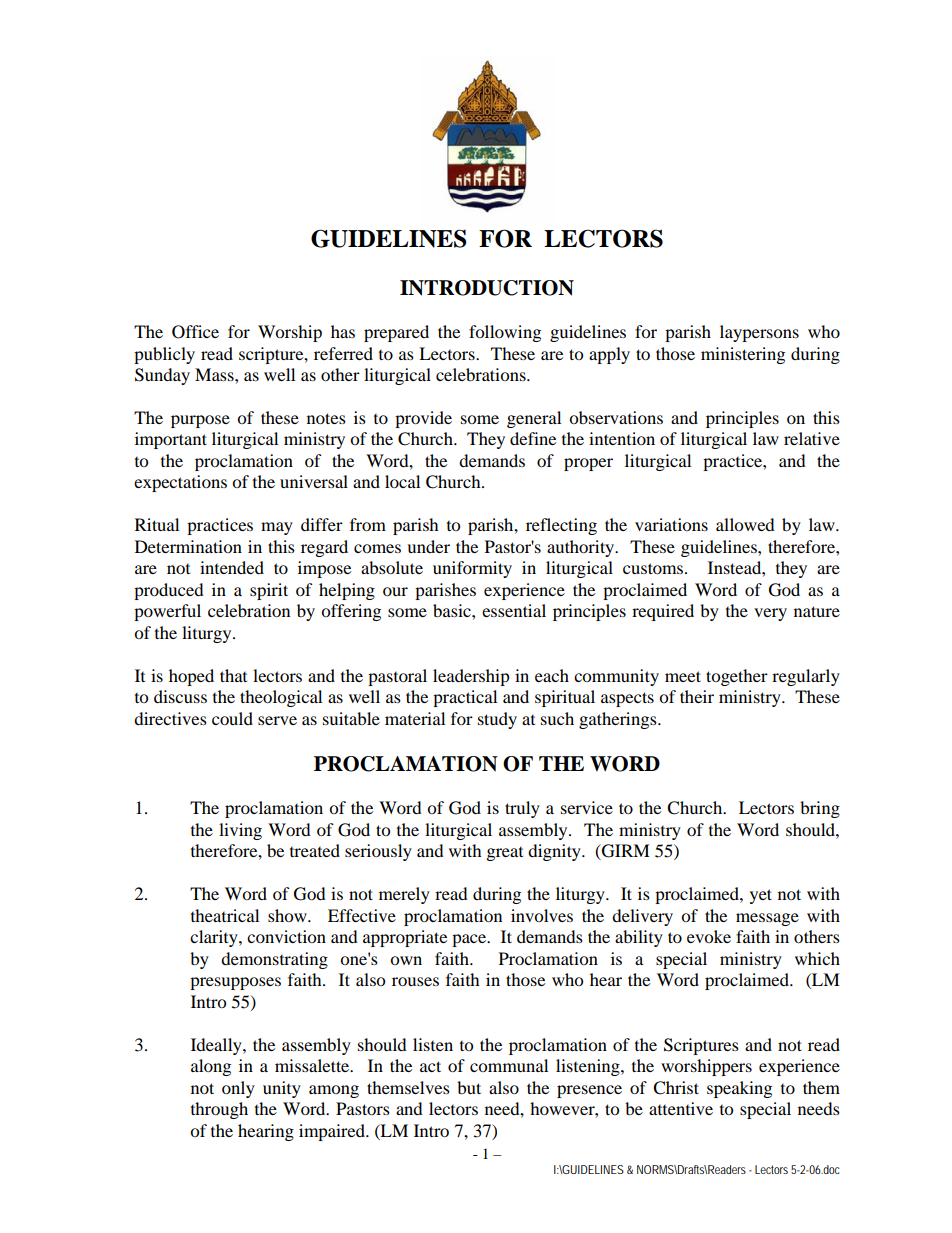 This screenshot has height=1233, width=952. What do you see at coordinates (497, 720) in the screenshot?
I see `study` at bounding box center [497, 720].
